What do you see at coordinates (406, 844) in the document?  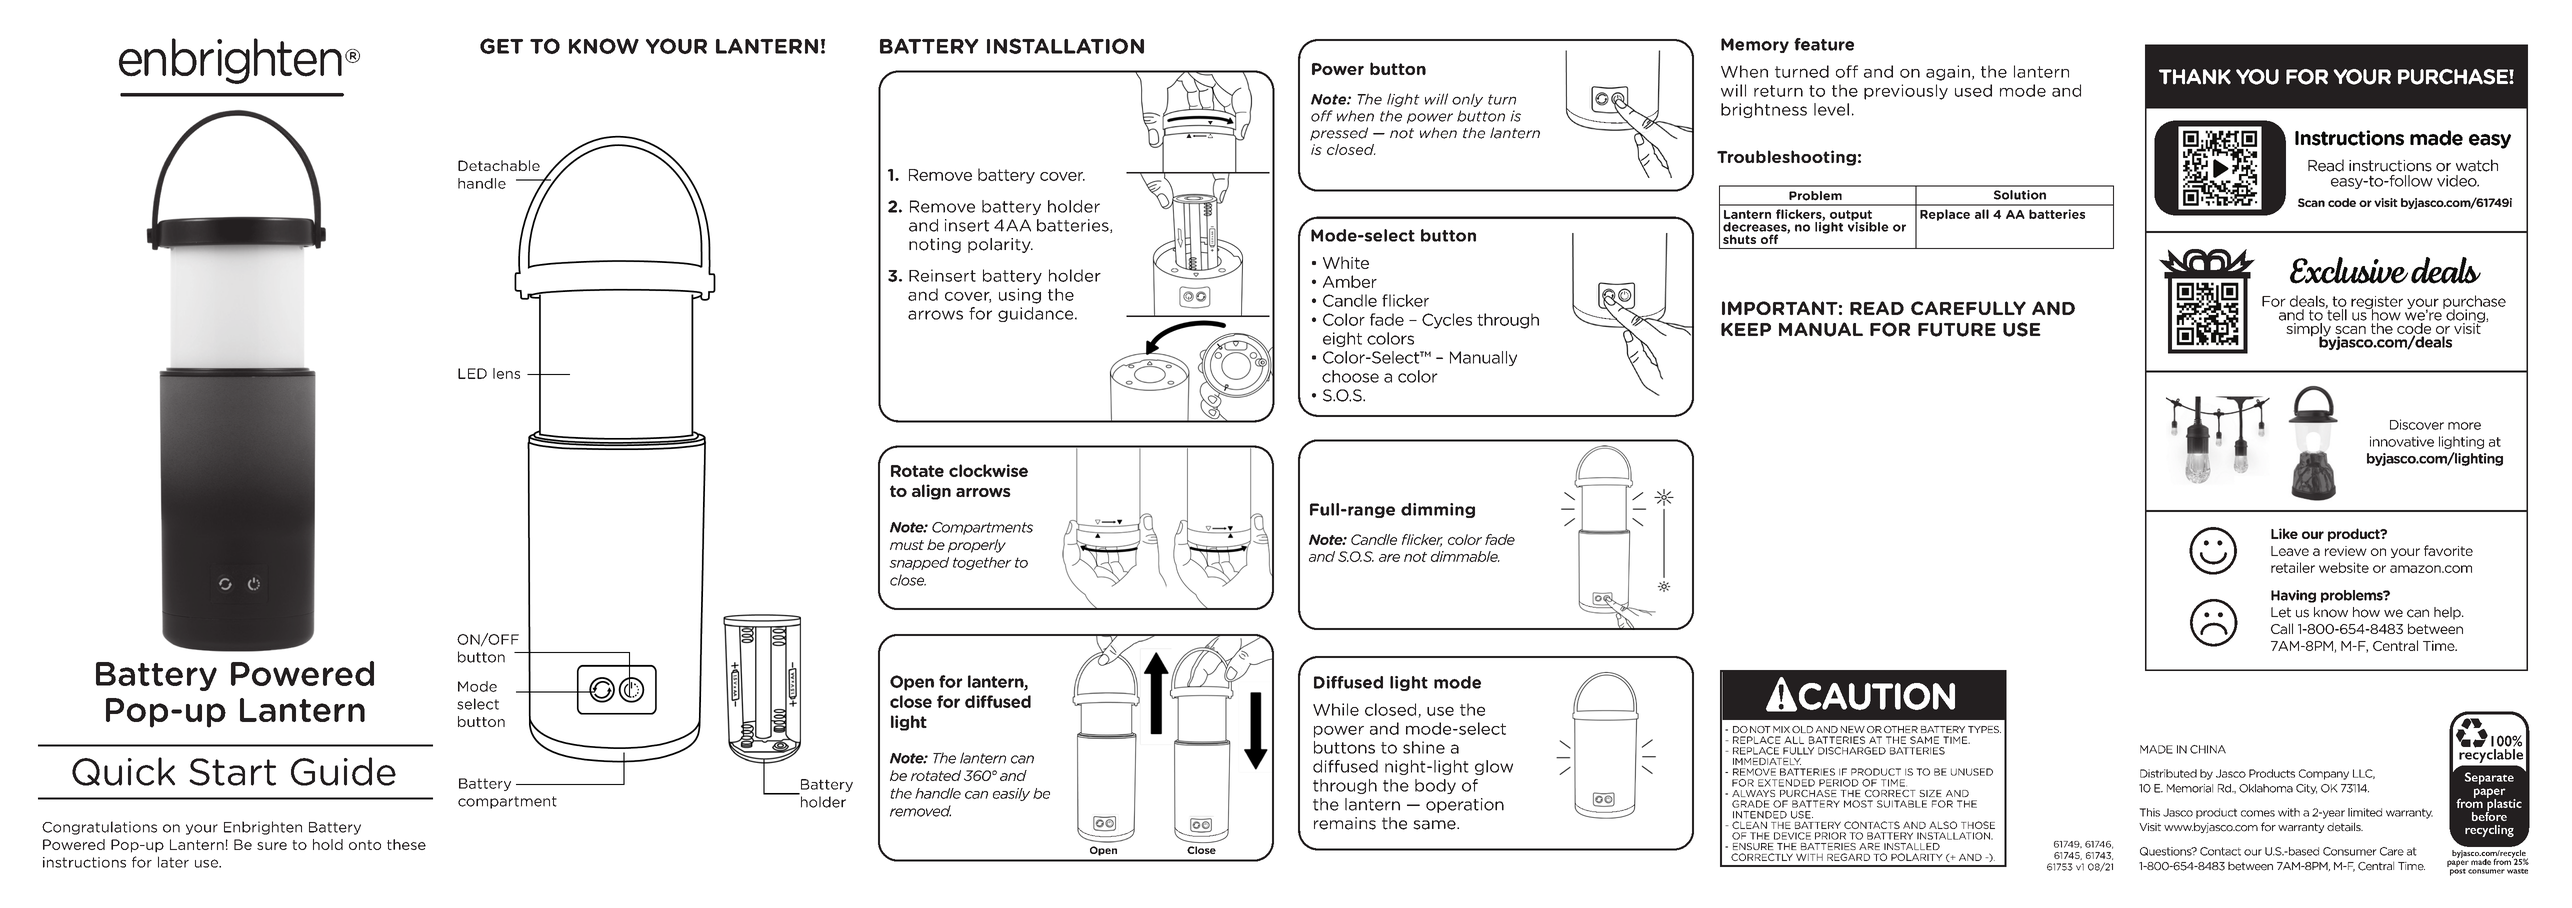 I see `these` at bounding box center [406, 844].
